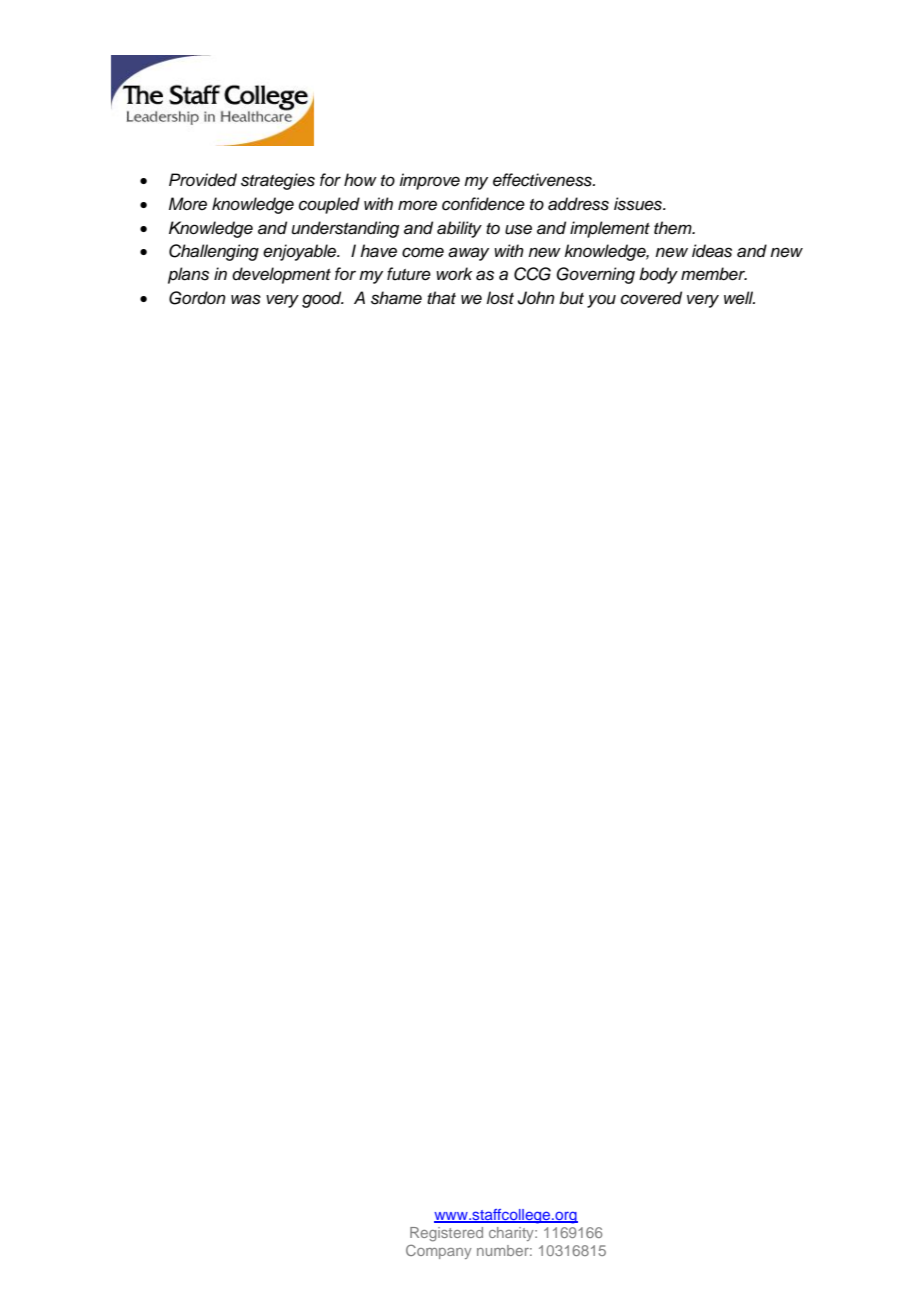 The image size is (924, 1309). What do you see at coordinates (441, 298) in the image?
I see `that` at bounding box center [441, 298].
